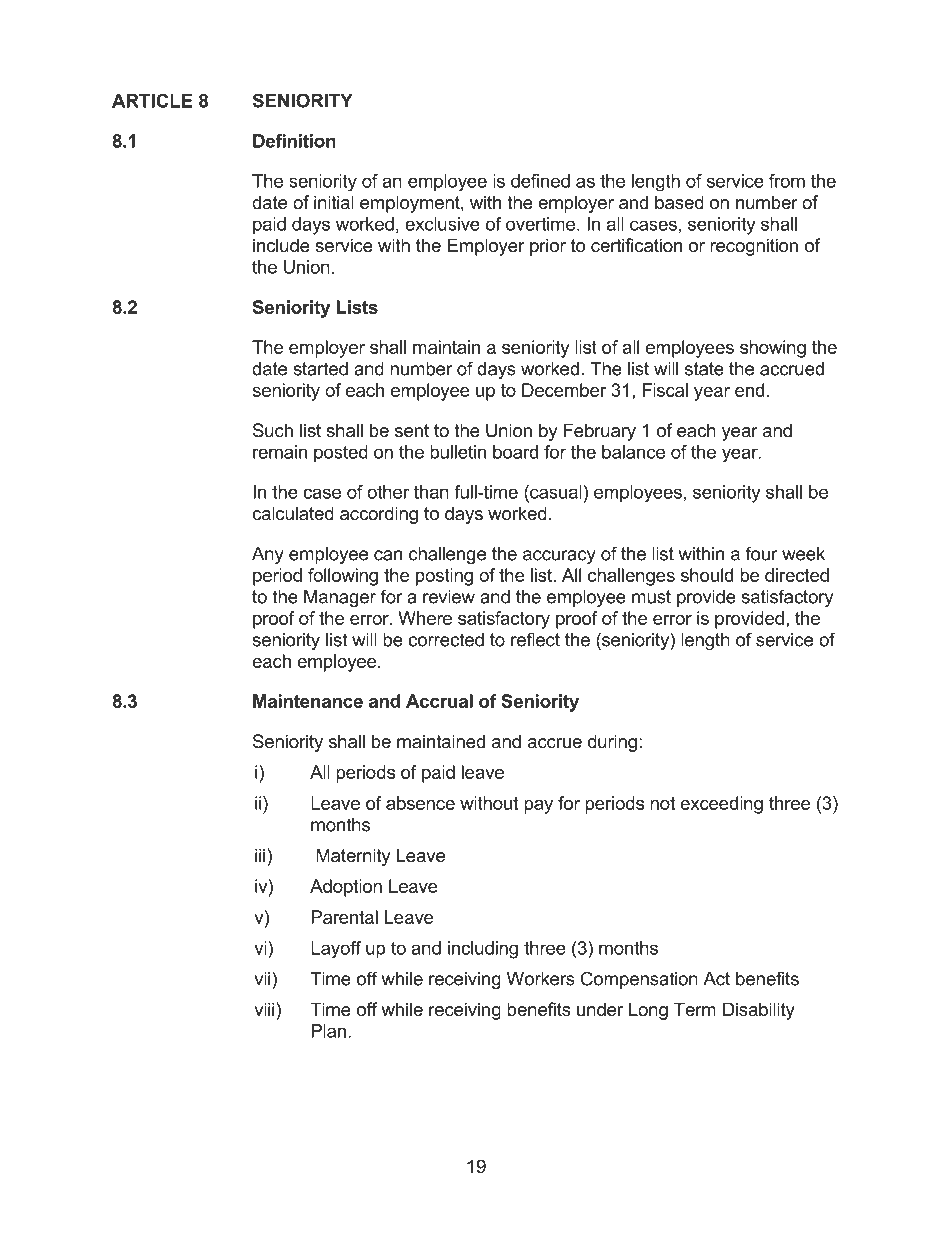  I want to click on pay, so click(538, 807).
